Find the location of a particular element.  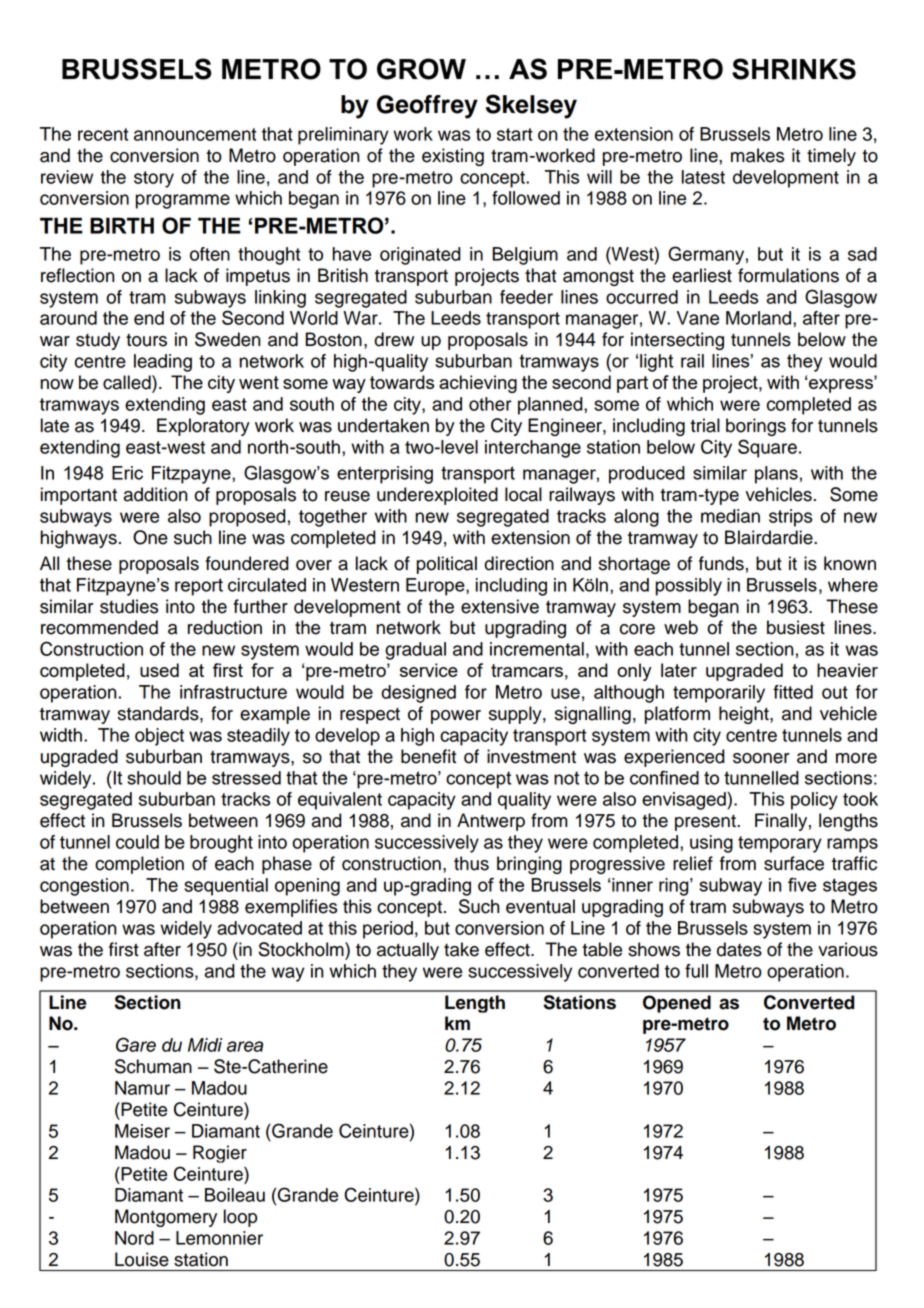

political is located at coordinates (447, 565).
